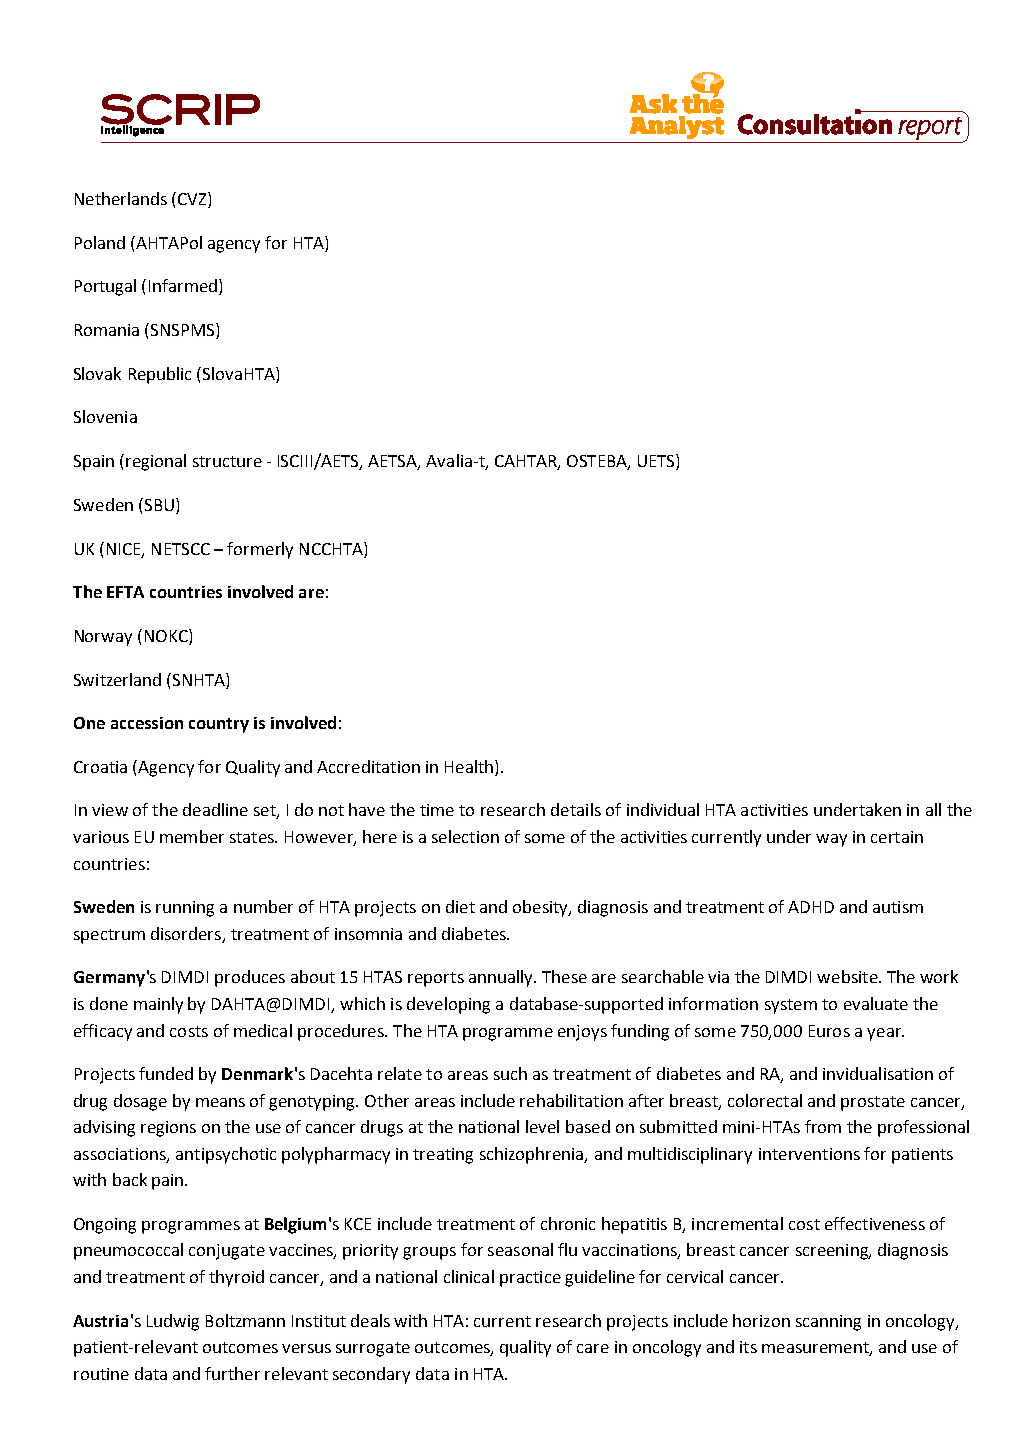 This screenshot has height=1446, width=1022. What do you see at coordinates (121, 198) in the screenshot?
I see `Netherlands` at bounding box center [121, 198].
